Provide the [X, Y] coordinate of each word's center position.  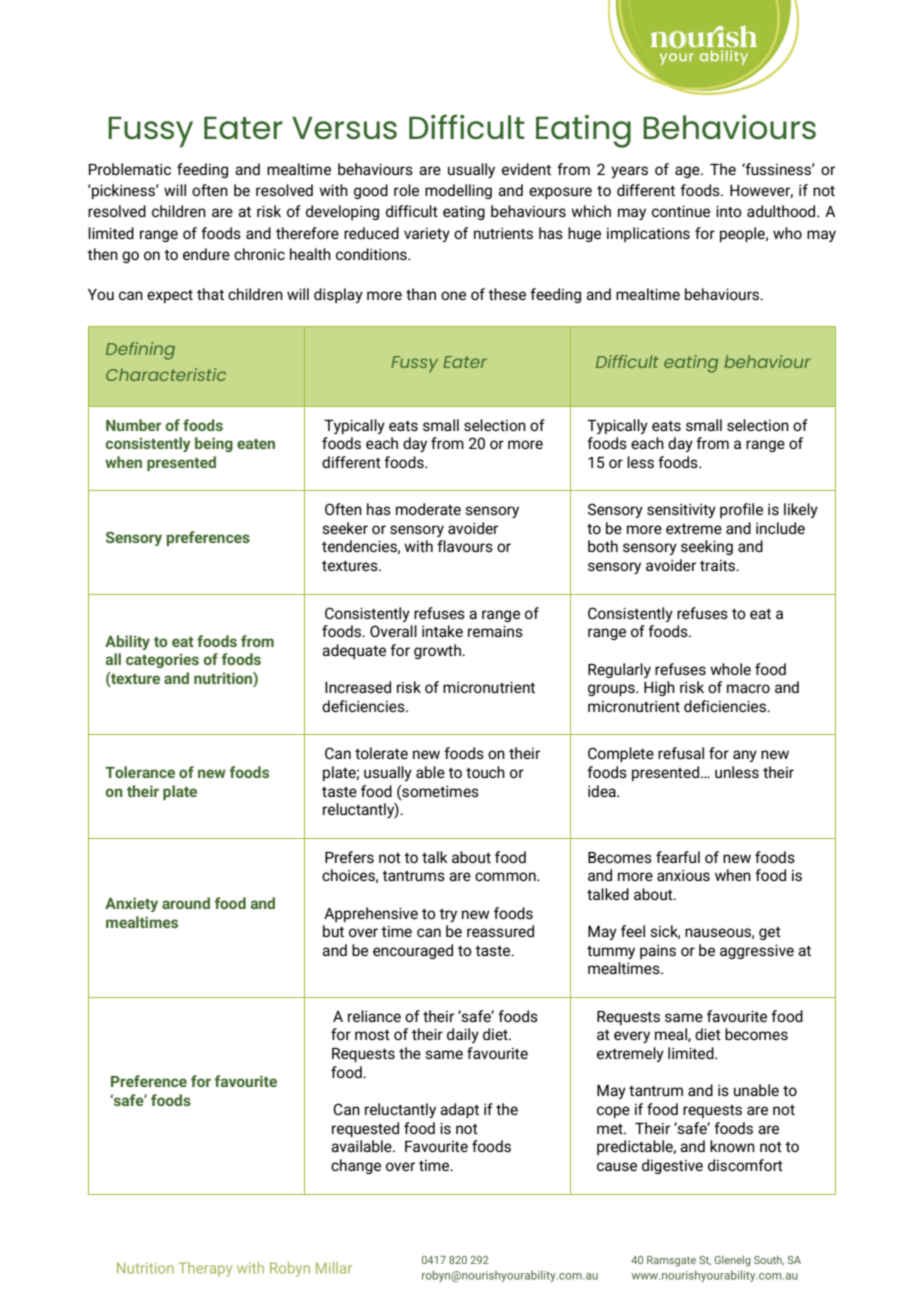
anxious [683, 875]
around [186, 903]
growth [438, 651]
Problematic [130, 169]
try [448, 915]
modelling [458, 191]
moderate [428, 509]
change [356, 1166]
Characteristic [166, 374]
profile [741, 510]
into [729, 211]
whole [730, 669]
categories [162, 660]
